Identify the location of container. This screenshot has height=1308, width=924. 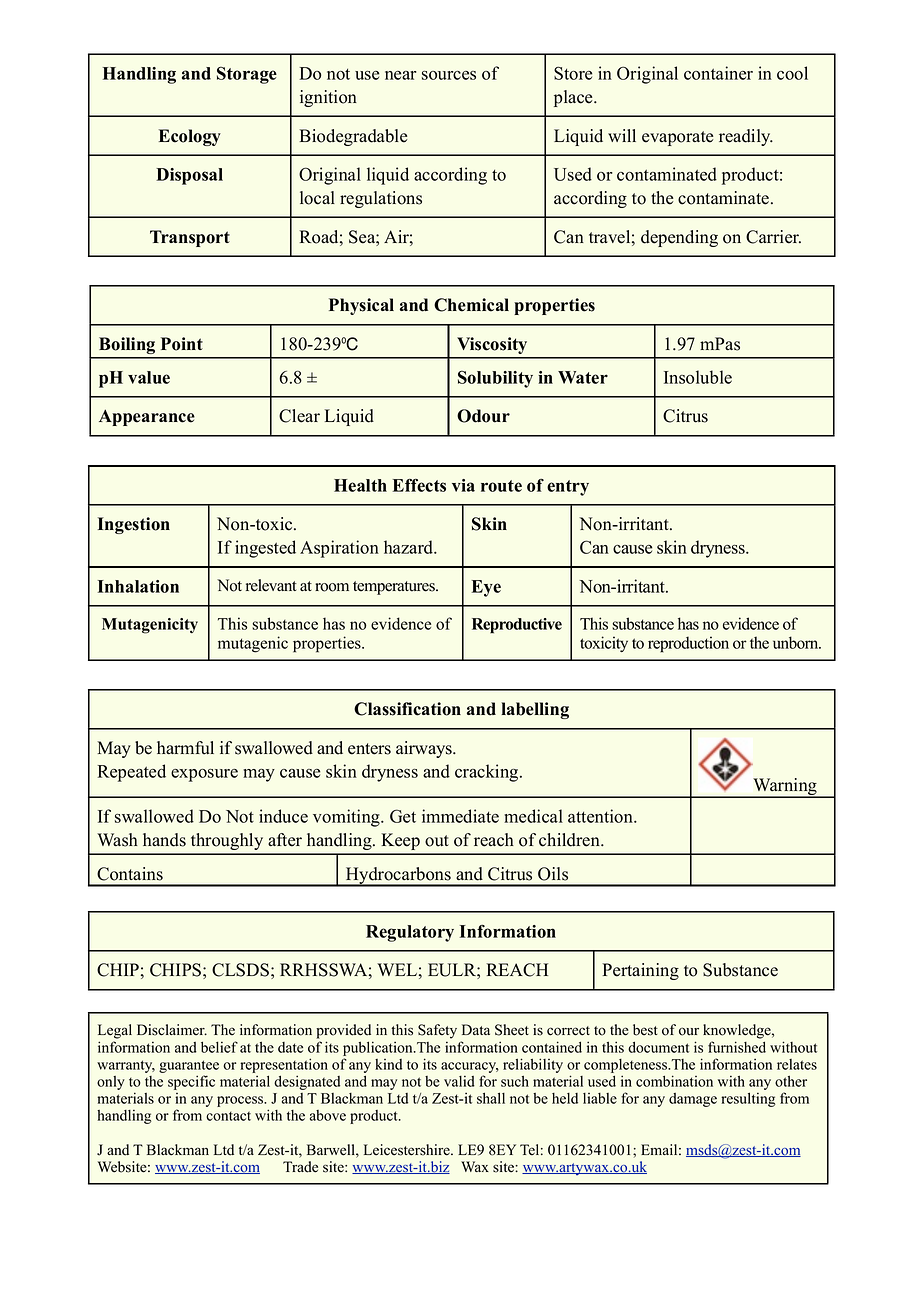
(718, 73).
